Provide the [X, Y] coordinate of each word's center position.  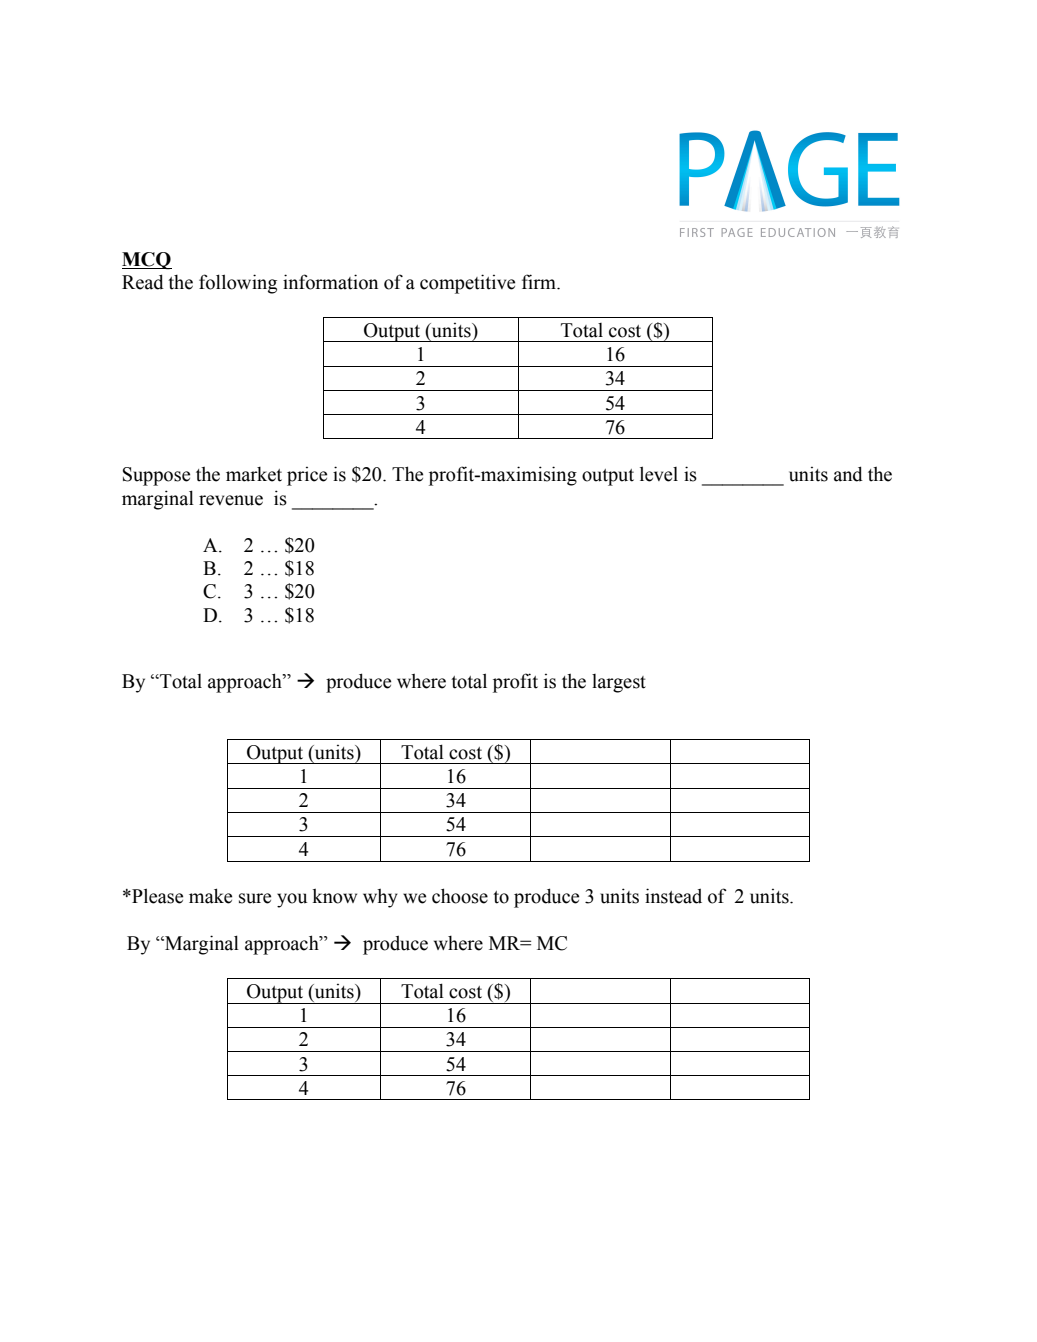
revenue [231, 500]
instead [673, 896]
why [380, 898]
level [659, 474]
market [254, 474]
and [848, 474]
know [334, 896]
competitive [467, 284]
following [238, 284]
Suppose [156, 476]
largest [619, 683]
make [210, 896]
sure [255, 898]
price [307, 476]
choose [460, 896]
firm [540, 281]
